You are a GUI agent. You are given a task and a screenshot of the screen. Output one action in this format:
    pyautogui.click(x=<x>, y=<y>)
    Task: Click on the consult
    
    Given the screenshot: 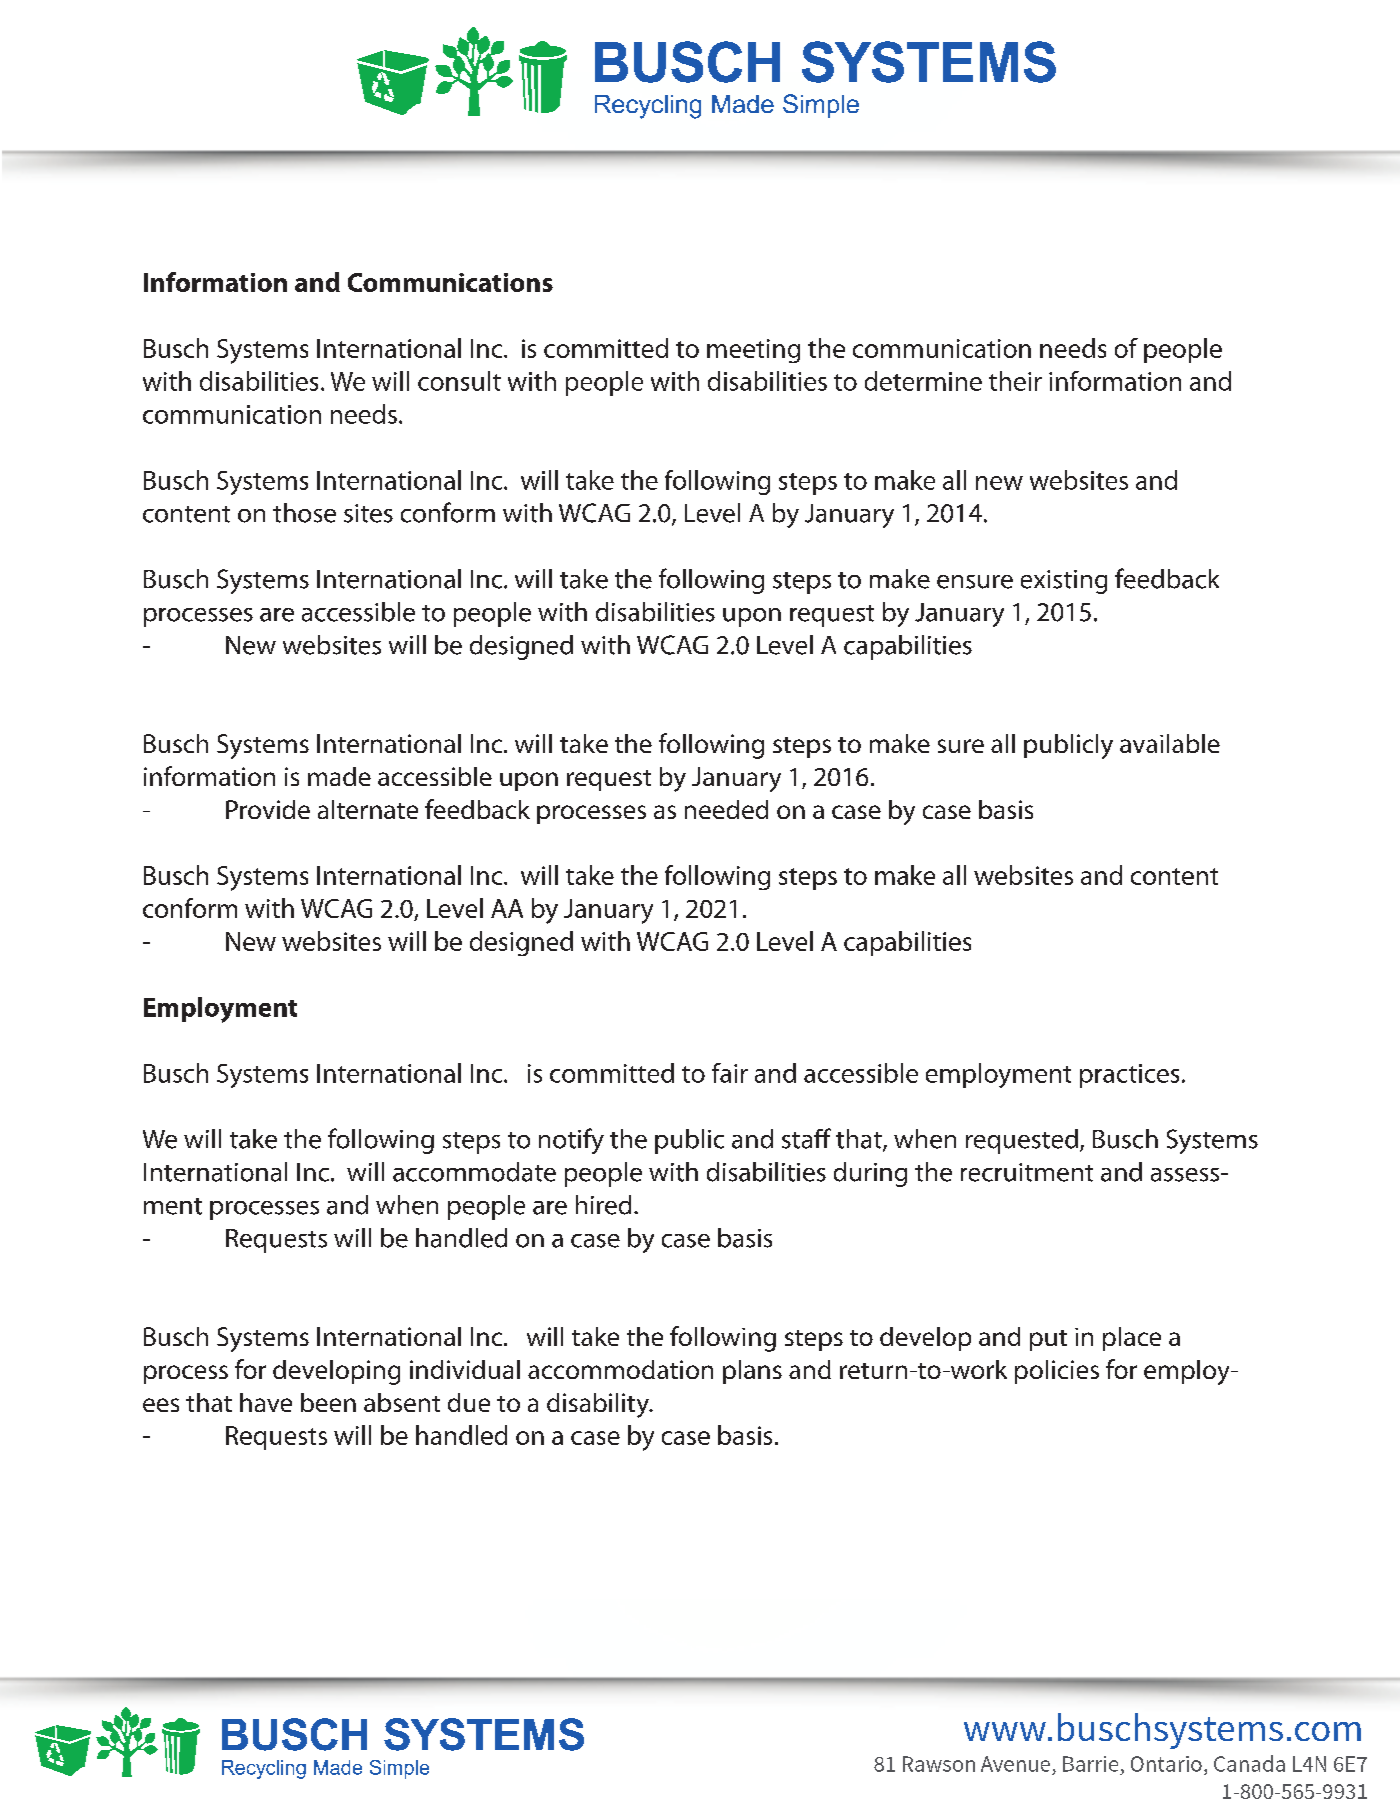 What is the action you would take?
    pyautogui.click(x=459, y=381)
